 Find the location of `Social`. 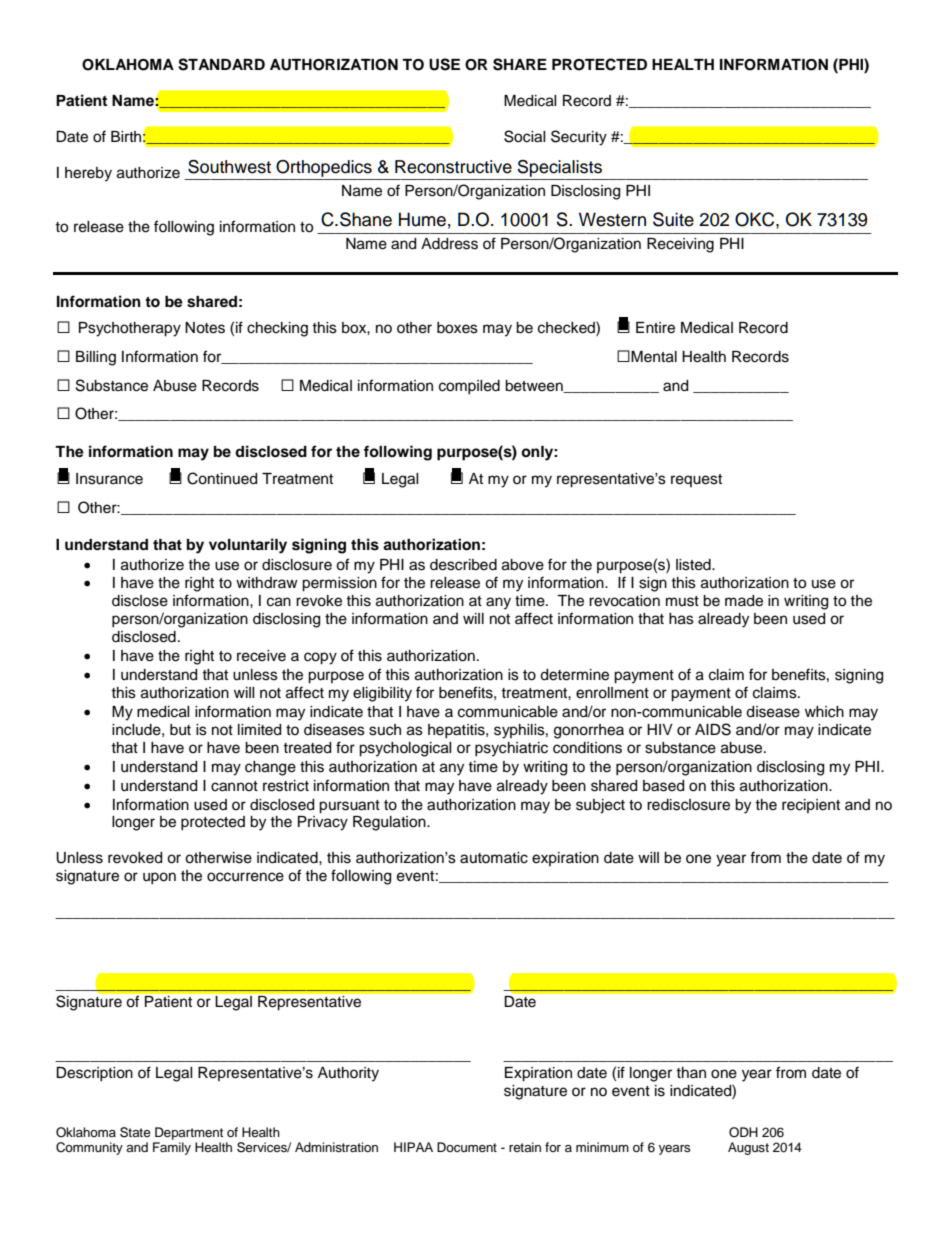

Social is located at coordinates (525, 136).
